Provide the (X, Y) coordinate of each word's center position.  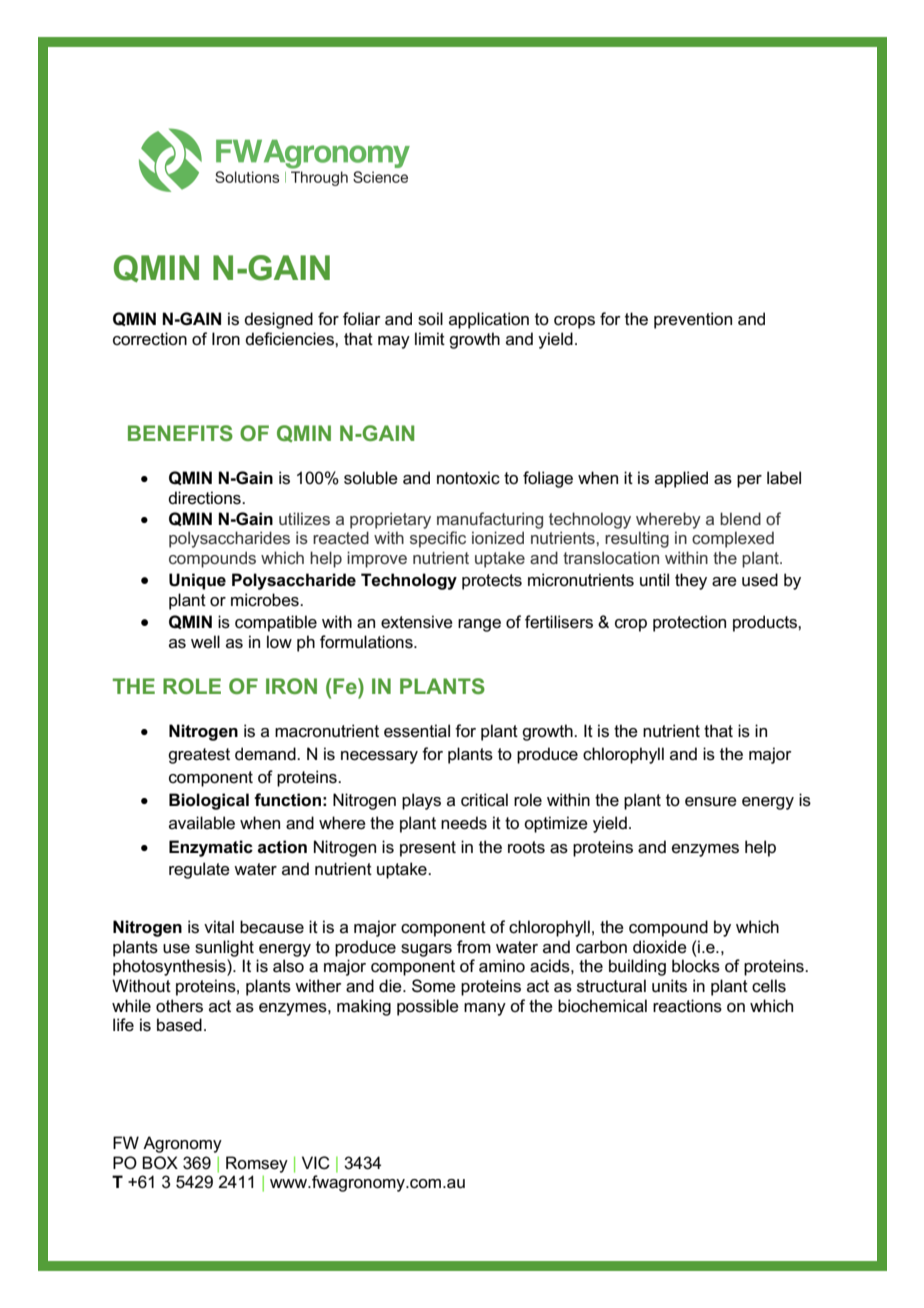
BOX (160, 1162)
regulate (199, 870)
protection (689, 623)
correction (150, 339)
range (479, 625)
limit (430, 338)
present (428, 849)
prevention (693, 320)
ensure (711, 802)
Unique (197, 581)
